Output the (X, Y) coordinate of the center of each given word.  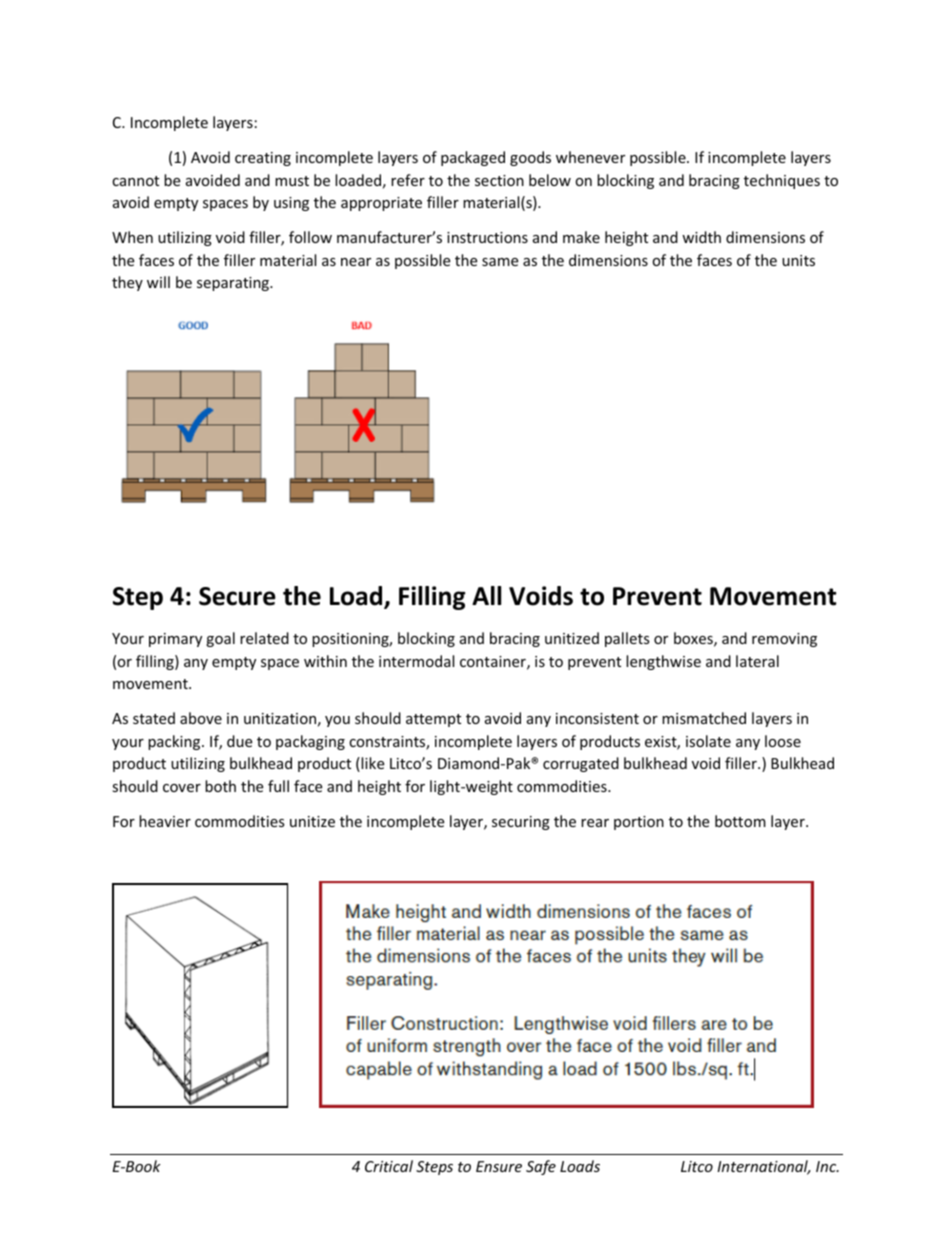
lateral (757, 661)
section (499, 180)
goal (220, 639)
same (500, 262)
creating (263, 159)
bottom (740, 821)
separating (234, 284)
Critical (389, 1166)
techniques (782, 181)
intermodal (416, 661)
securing (521, 823)
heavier (165, 821)
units (798, 260)
